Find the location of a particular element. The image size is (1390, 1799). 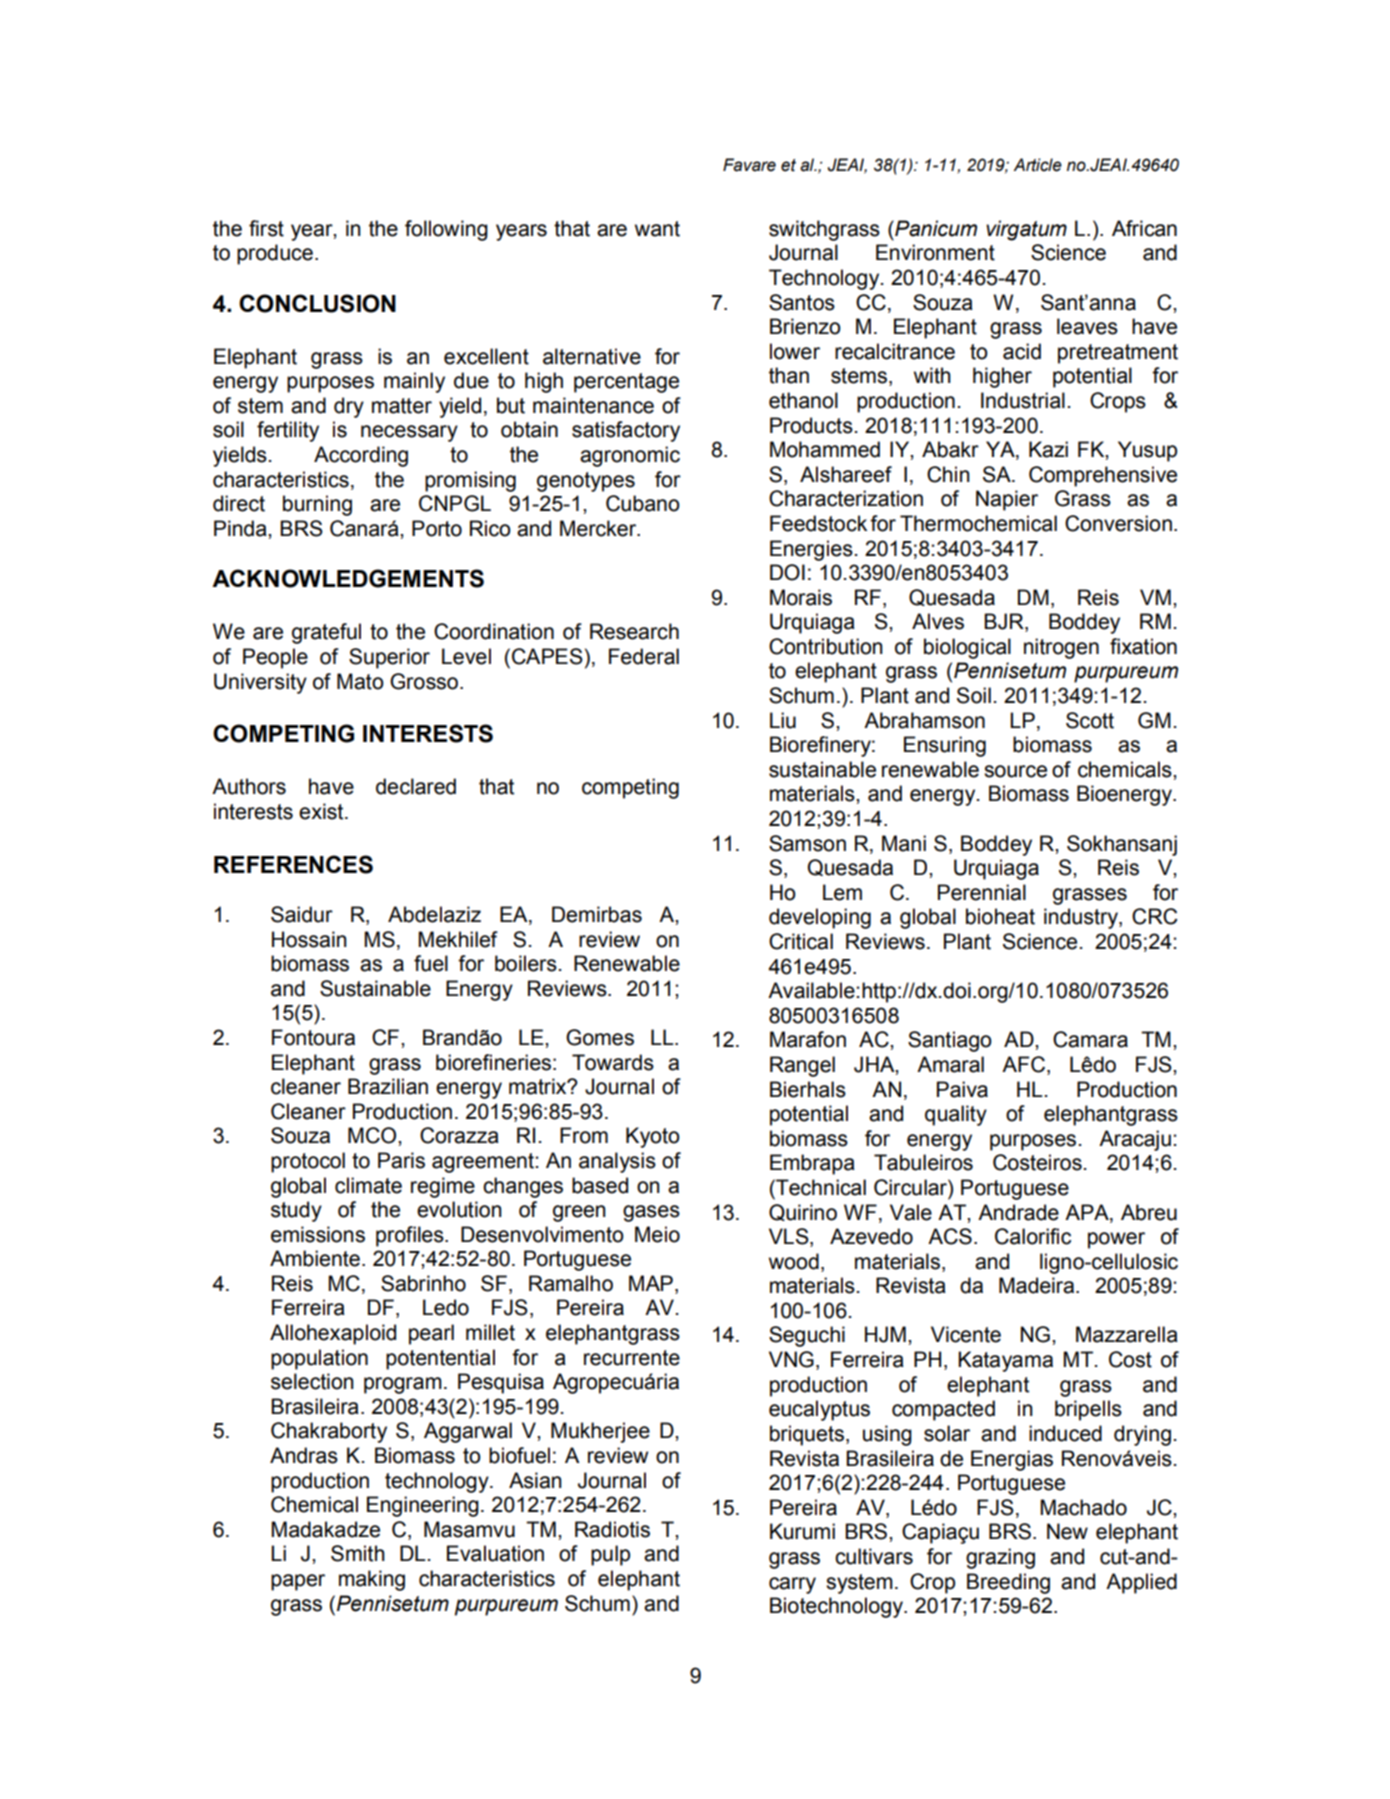

pulp is located at coordinates (610, 1555).
